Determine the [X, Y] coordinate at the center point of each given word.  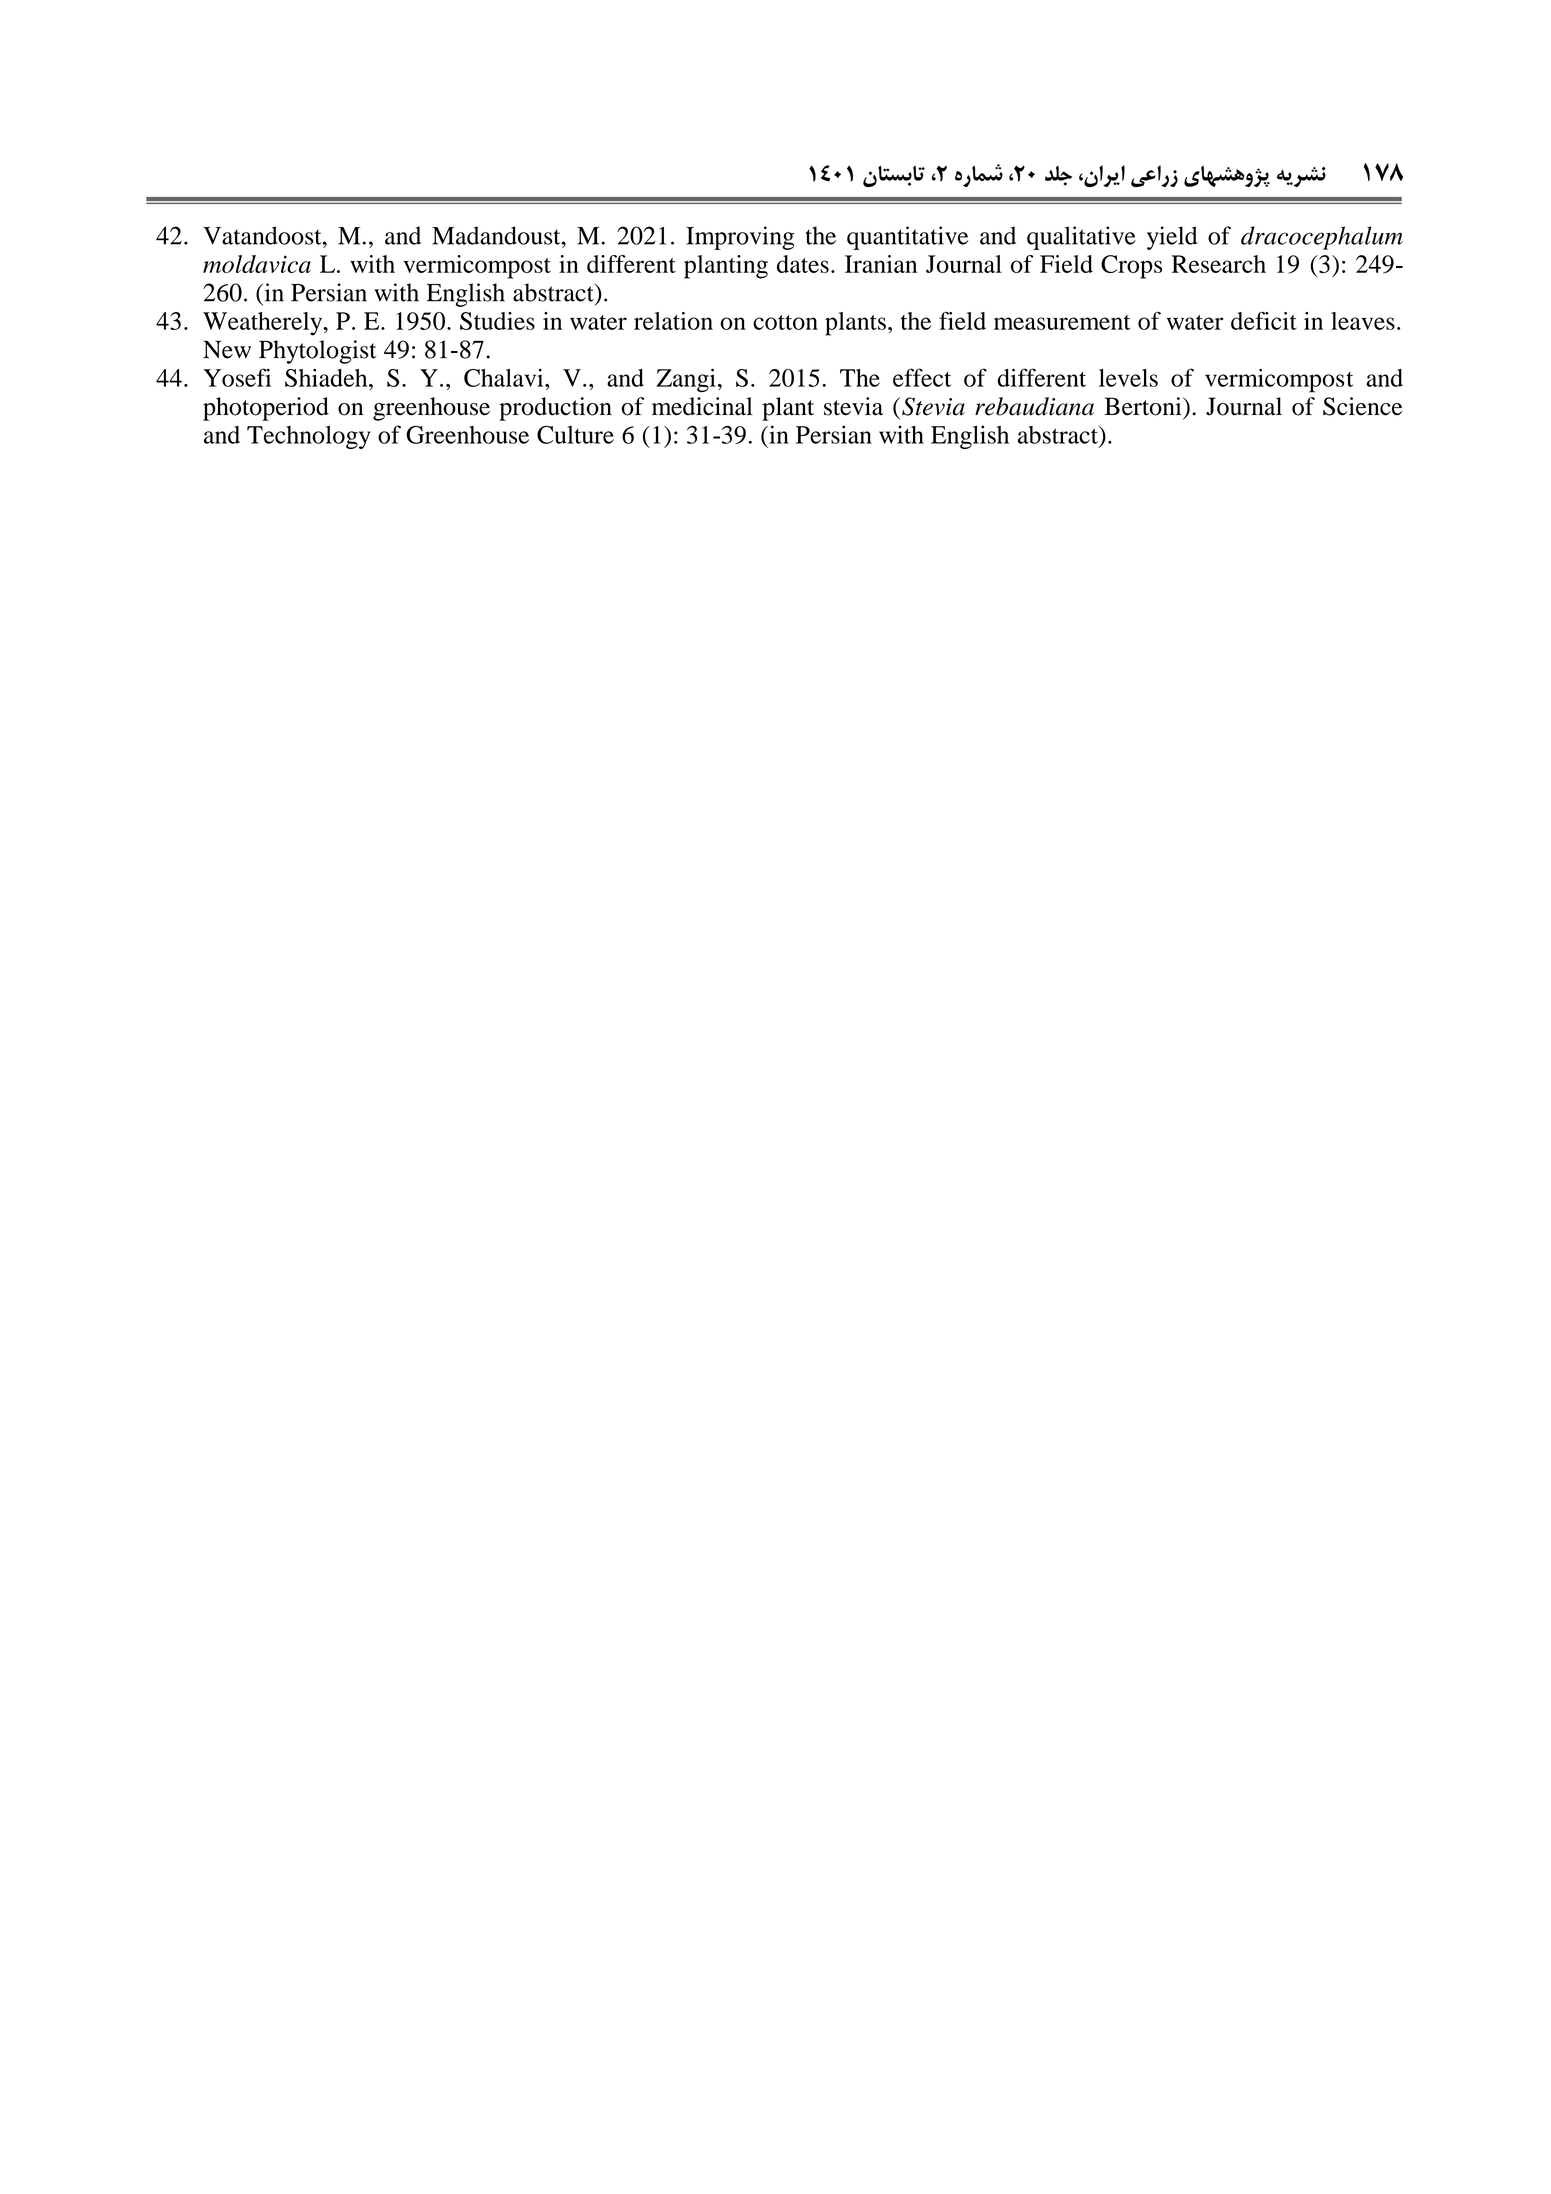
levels [1128, 378]
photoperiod [266, 409]
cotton [785, 322]
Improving [740, 238]
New [227, 349]
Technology [308, 437]
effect [922, 377]
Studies [497, 321]
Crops [1131, 267]
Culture [575, 434]
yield [1172, 238]
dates [803, 264]
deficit [1264, 321]
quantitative [908, 238]
